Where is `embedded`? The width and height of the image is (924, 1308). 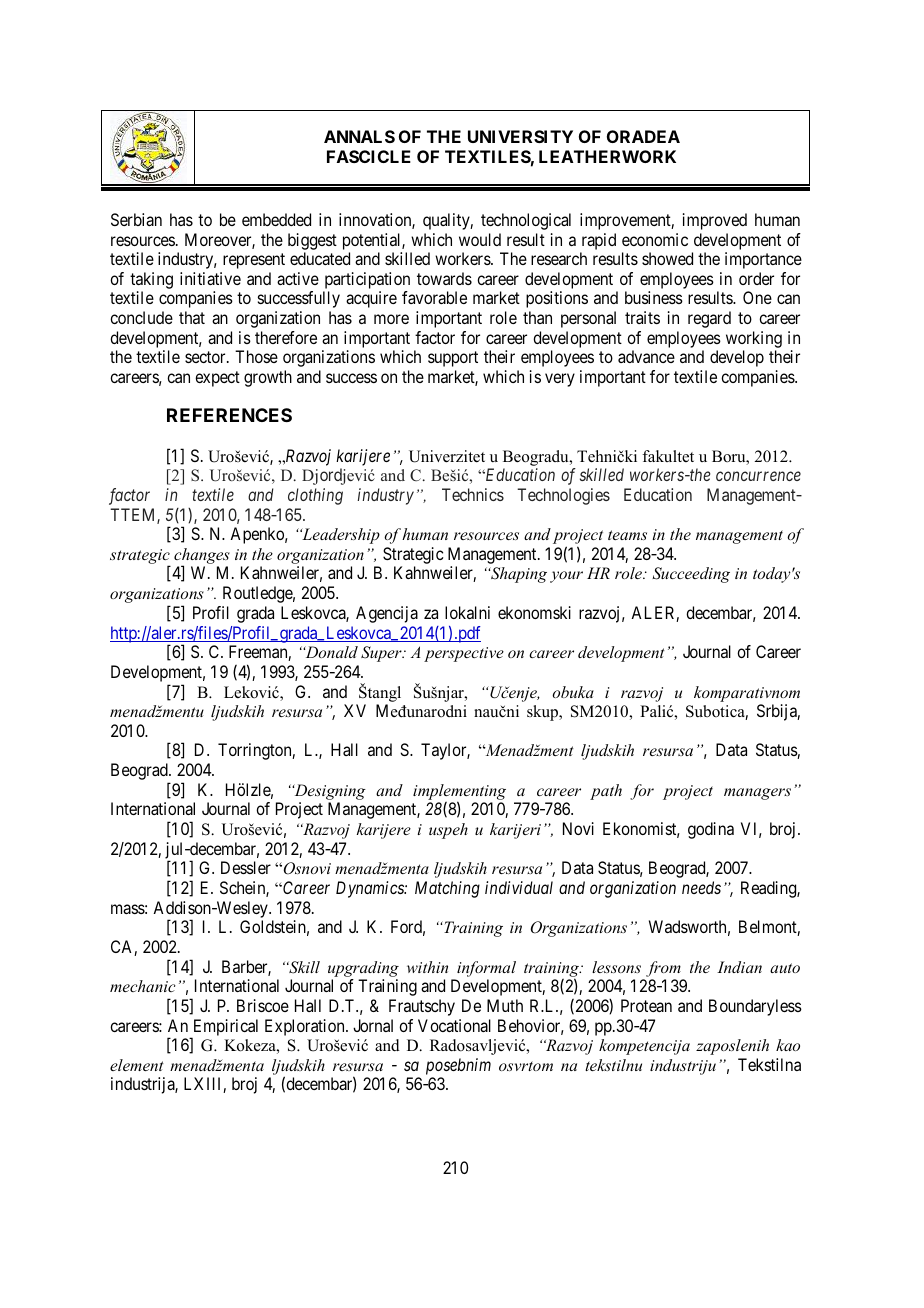 embedded is located at coordinates (276, 219).
